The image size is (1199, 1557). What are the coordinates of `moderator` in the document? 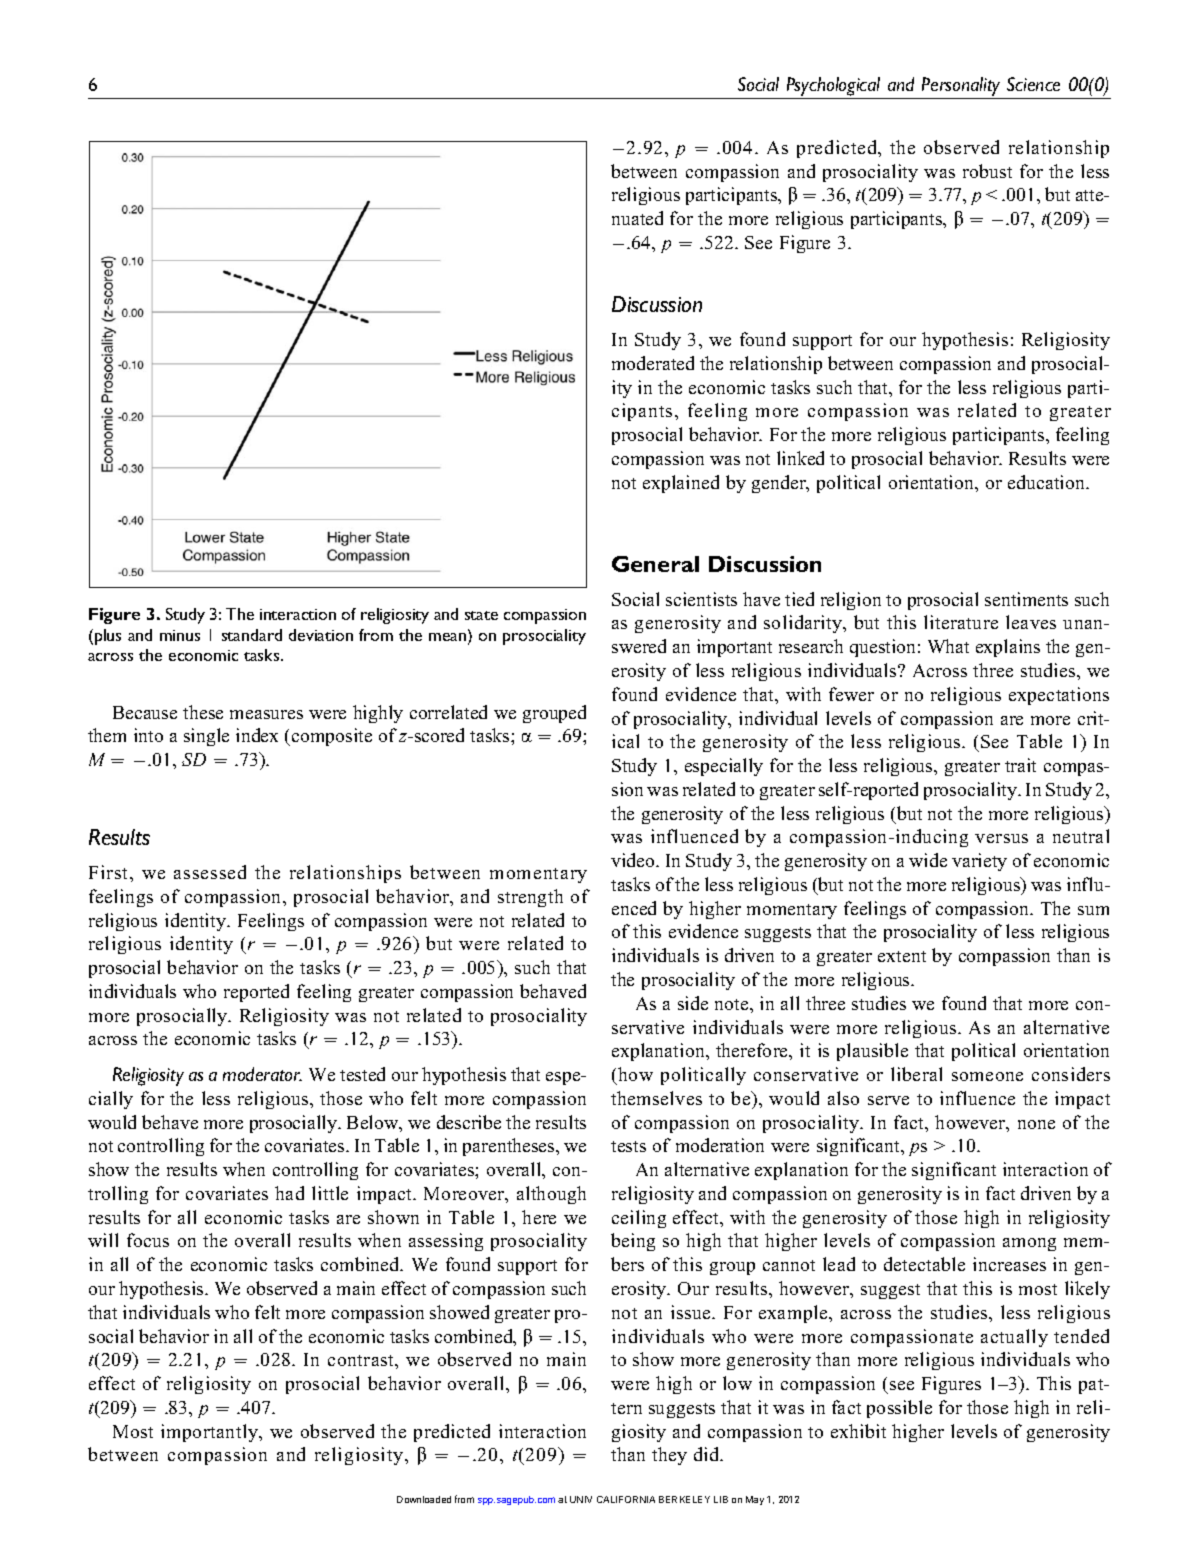 It's located at (262, 1074).
